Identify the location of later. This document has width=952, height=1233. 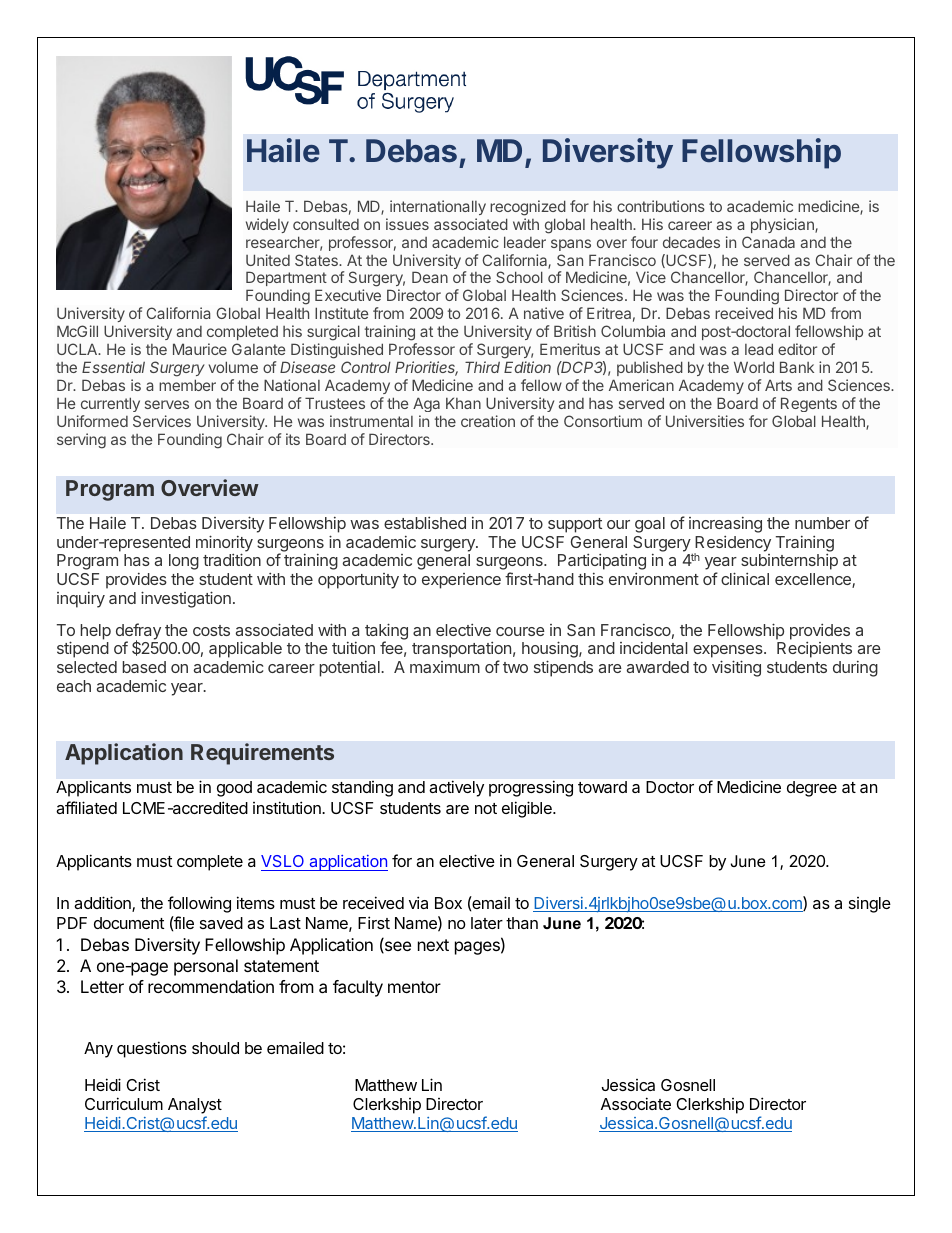
(487, 923).
